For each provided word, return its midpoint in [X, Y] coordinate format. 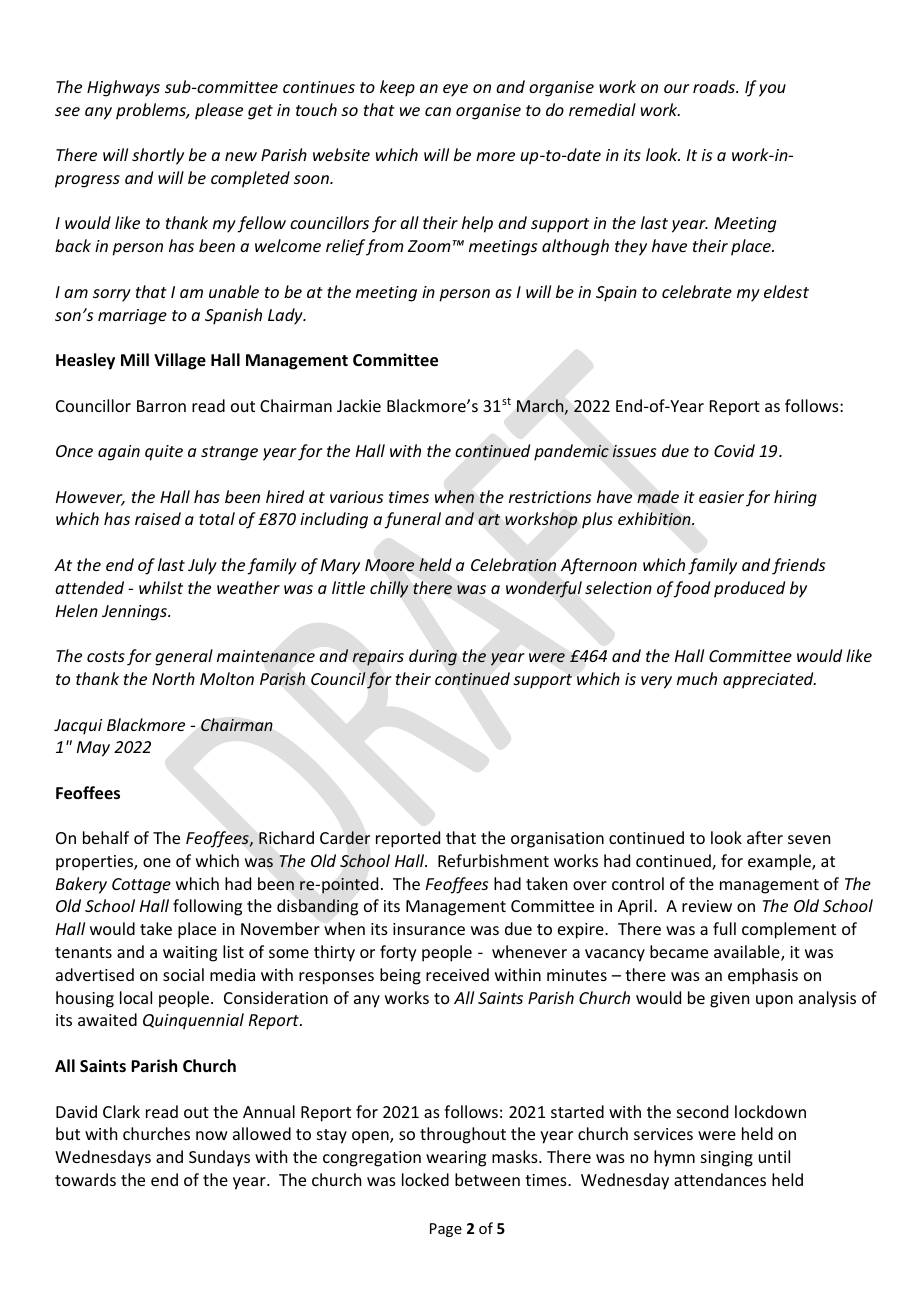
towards [85, 1179]
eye [455, 90]
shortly [158, 156]
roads [715, 86]
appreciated [769, 680]
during [433, 657]
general [184, 657]
